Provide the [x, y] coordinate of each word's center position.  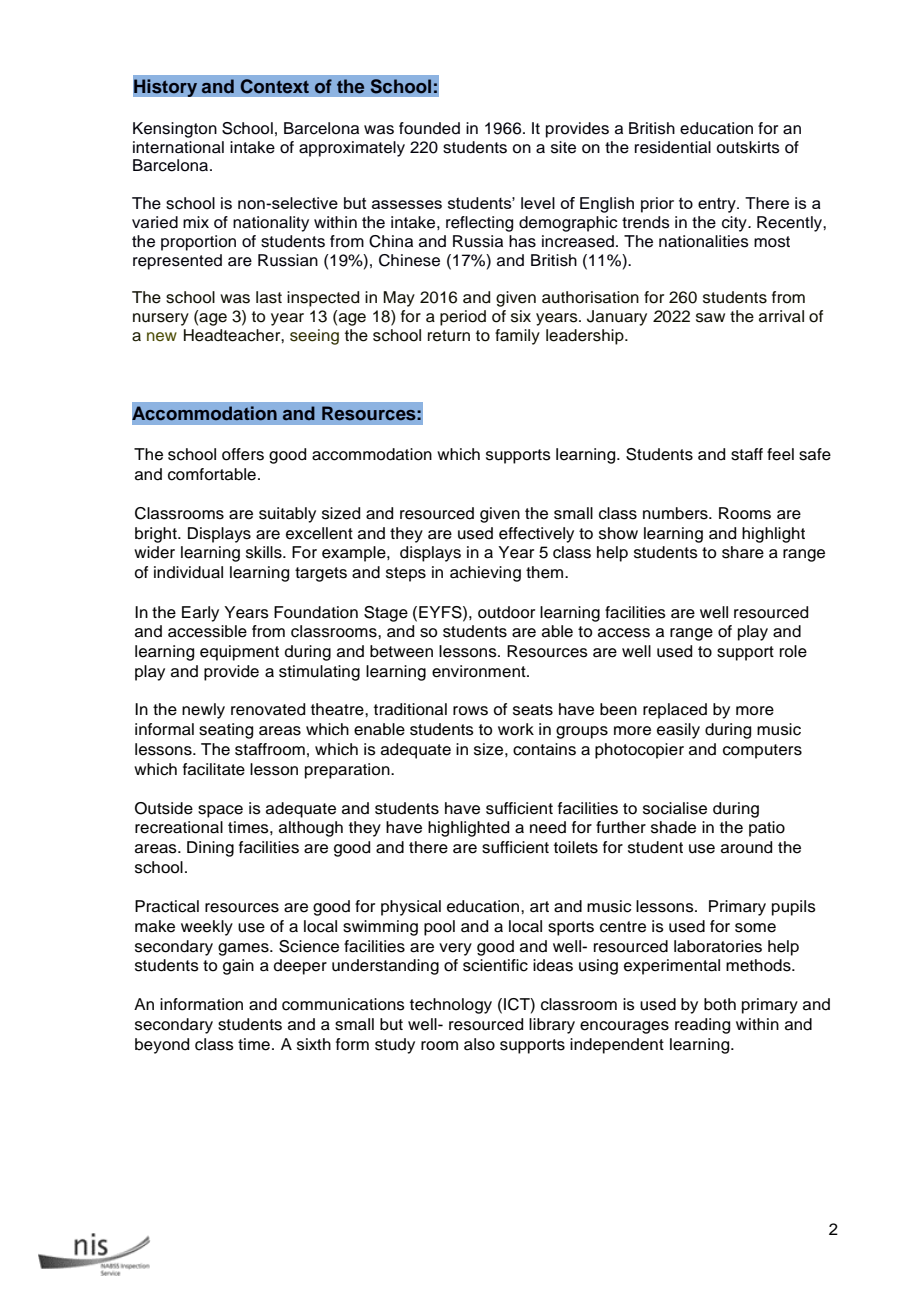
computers [762, 751]
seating [226, 731]
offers [243, 454]
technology [451, 1006]
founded [429, 128]
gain [238, 967]
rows [470, 711]
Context [275, 86]
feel [780, 454]
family [517, 337]
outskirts [748, 147]
